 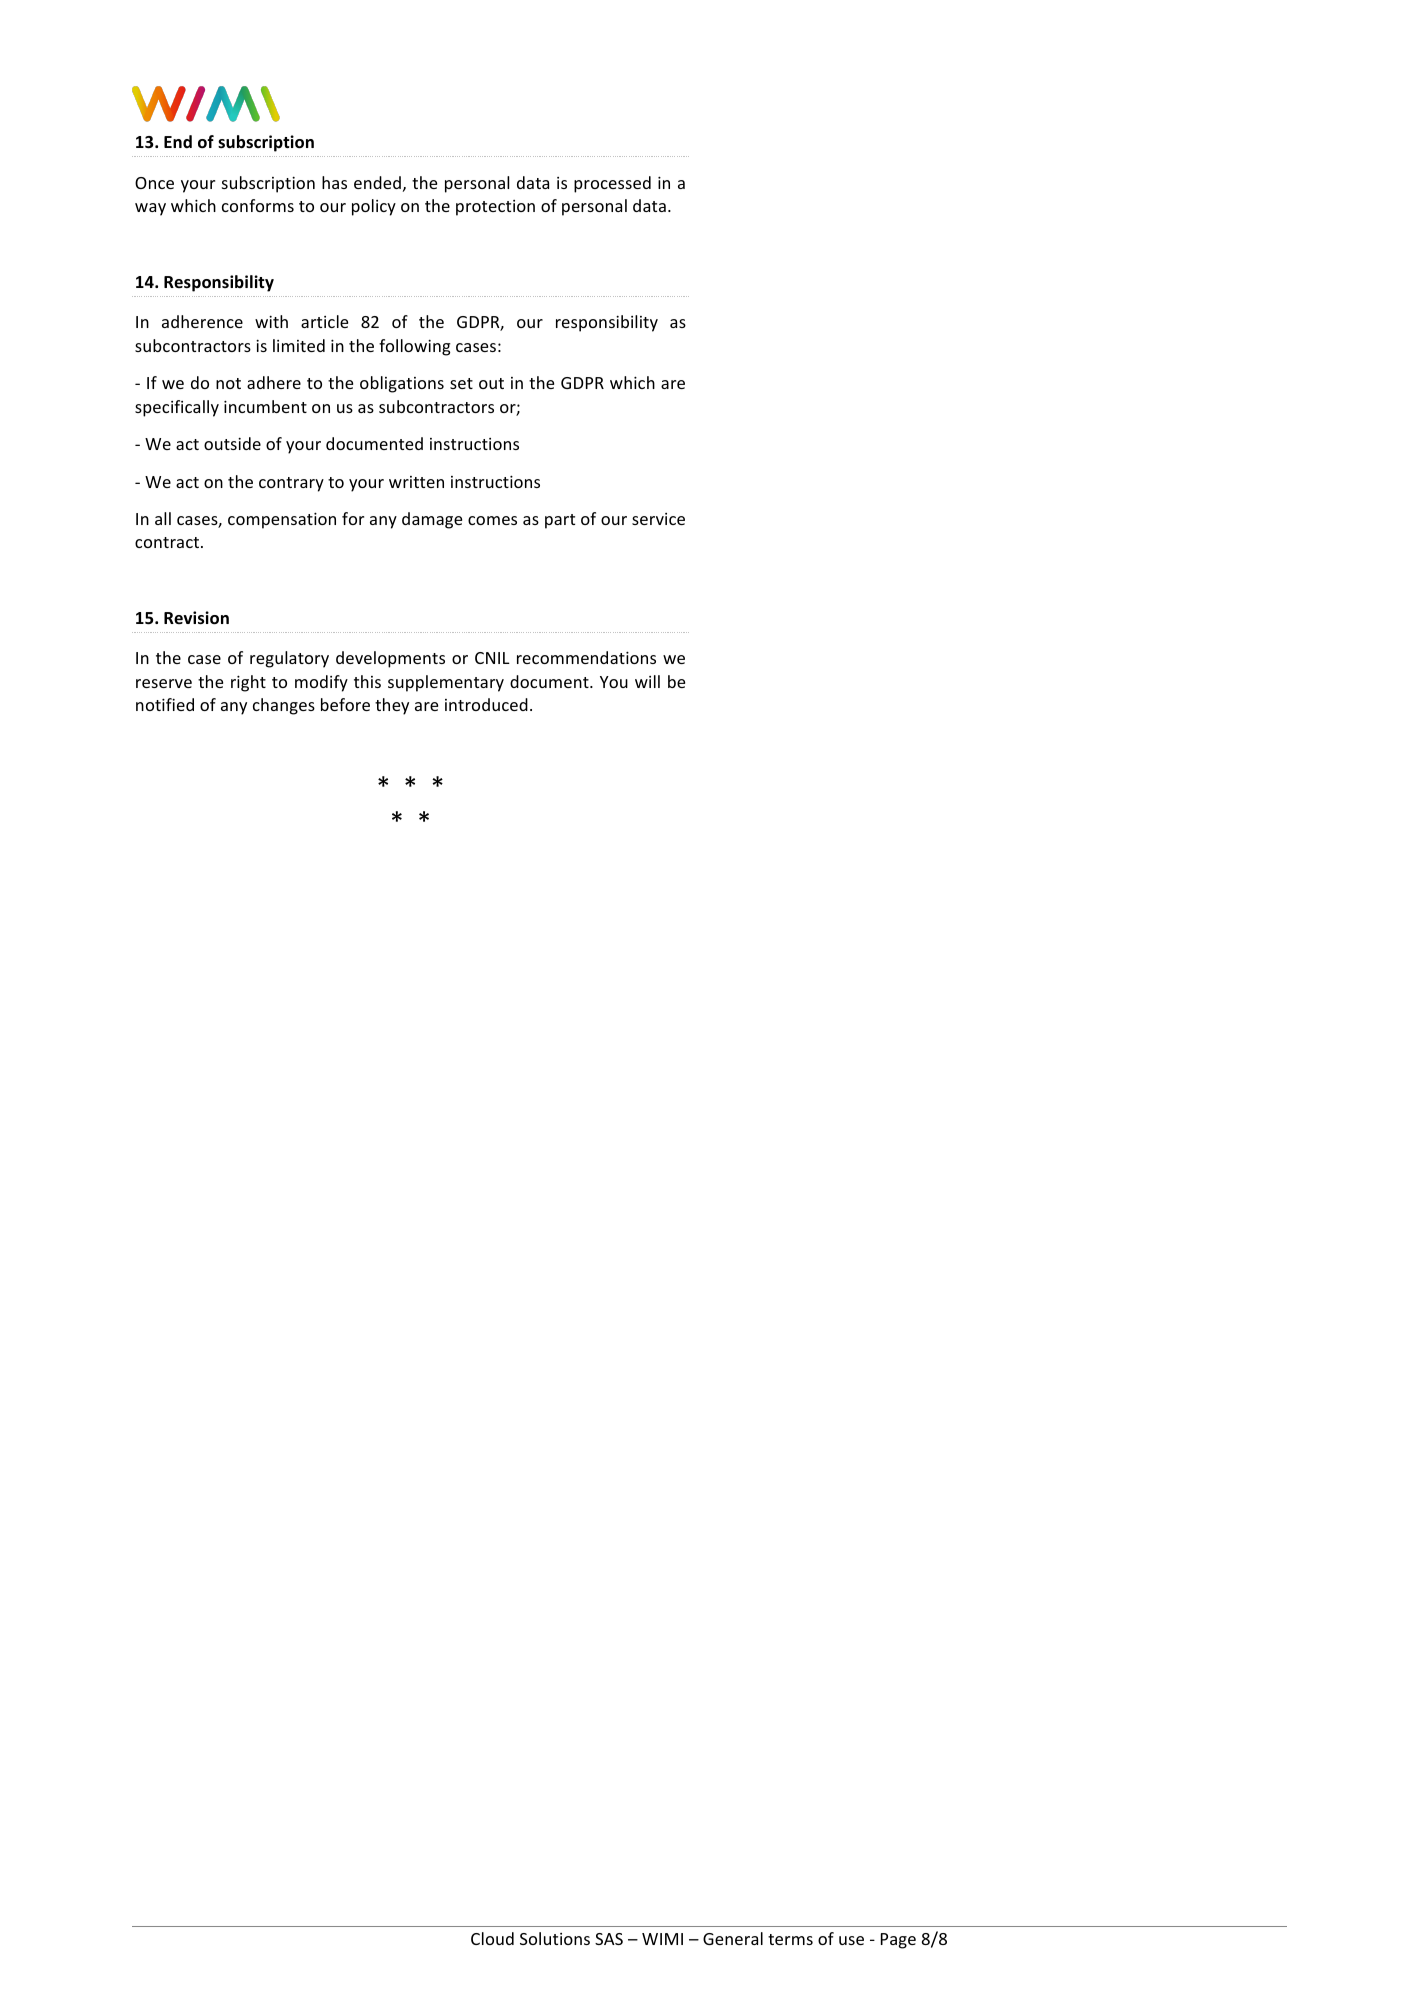 I want to click on conforms, so click(x=258, y=205).
